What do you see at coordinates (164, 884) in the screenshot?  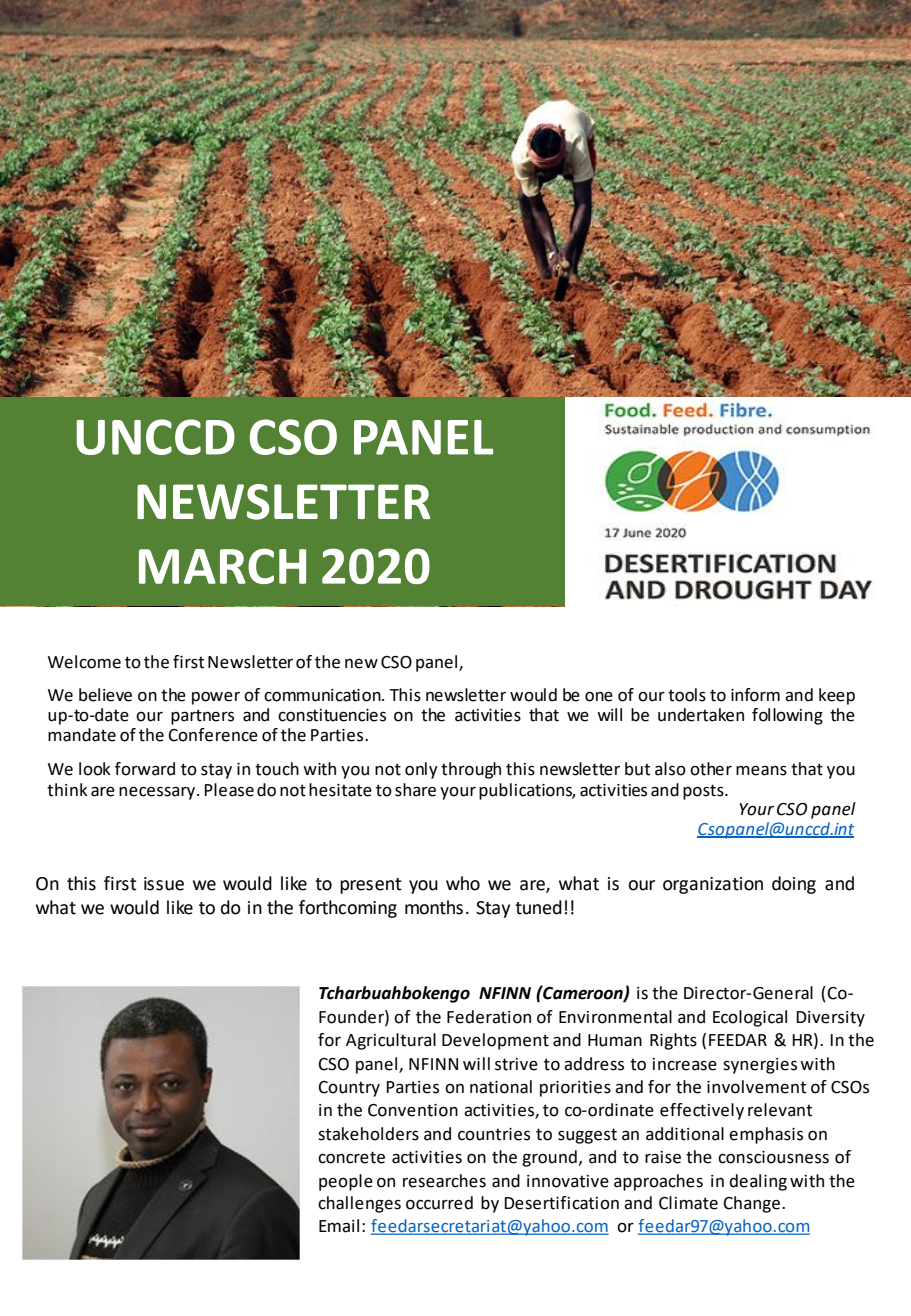 I see `issue` at bounding box center [164, 884].
